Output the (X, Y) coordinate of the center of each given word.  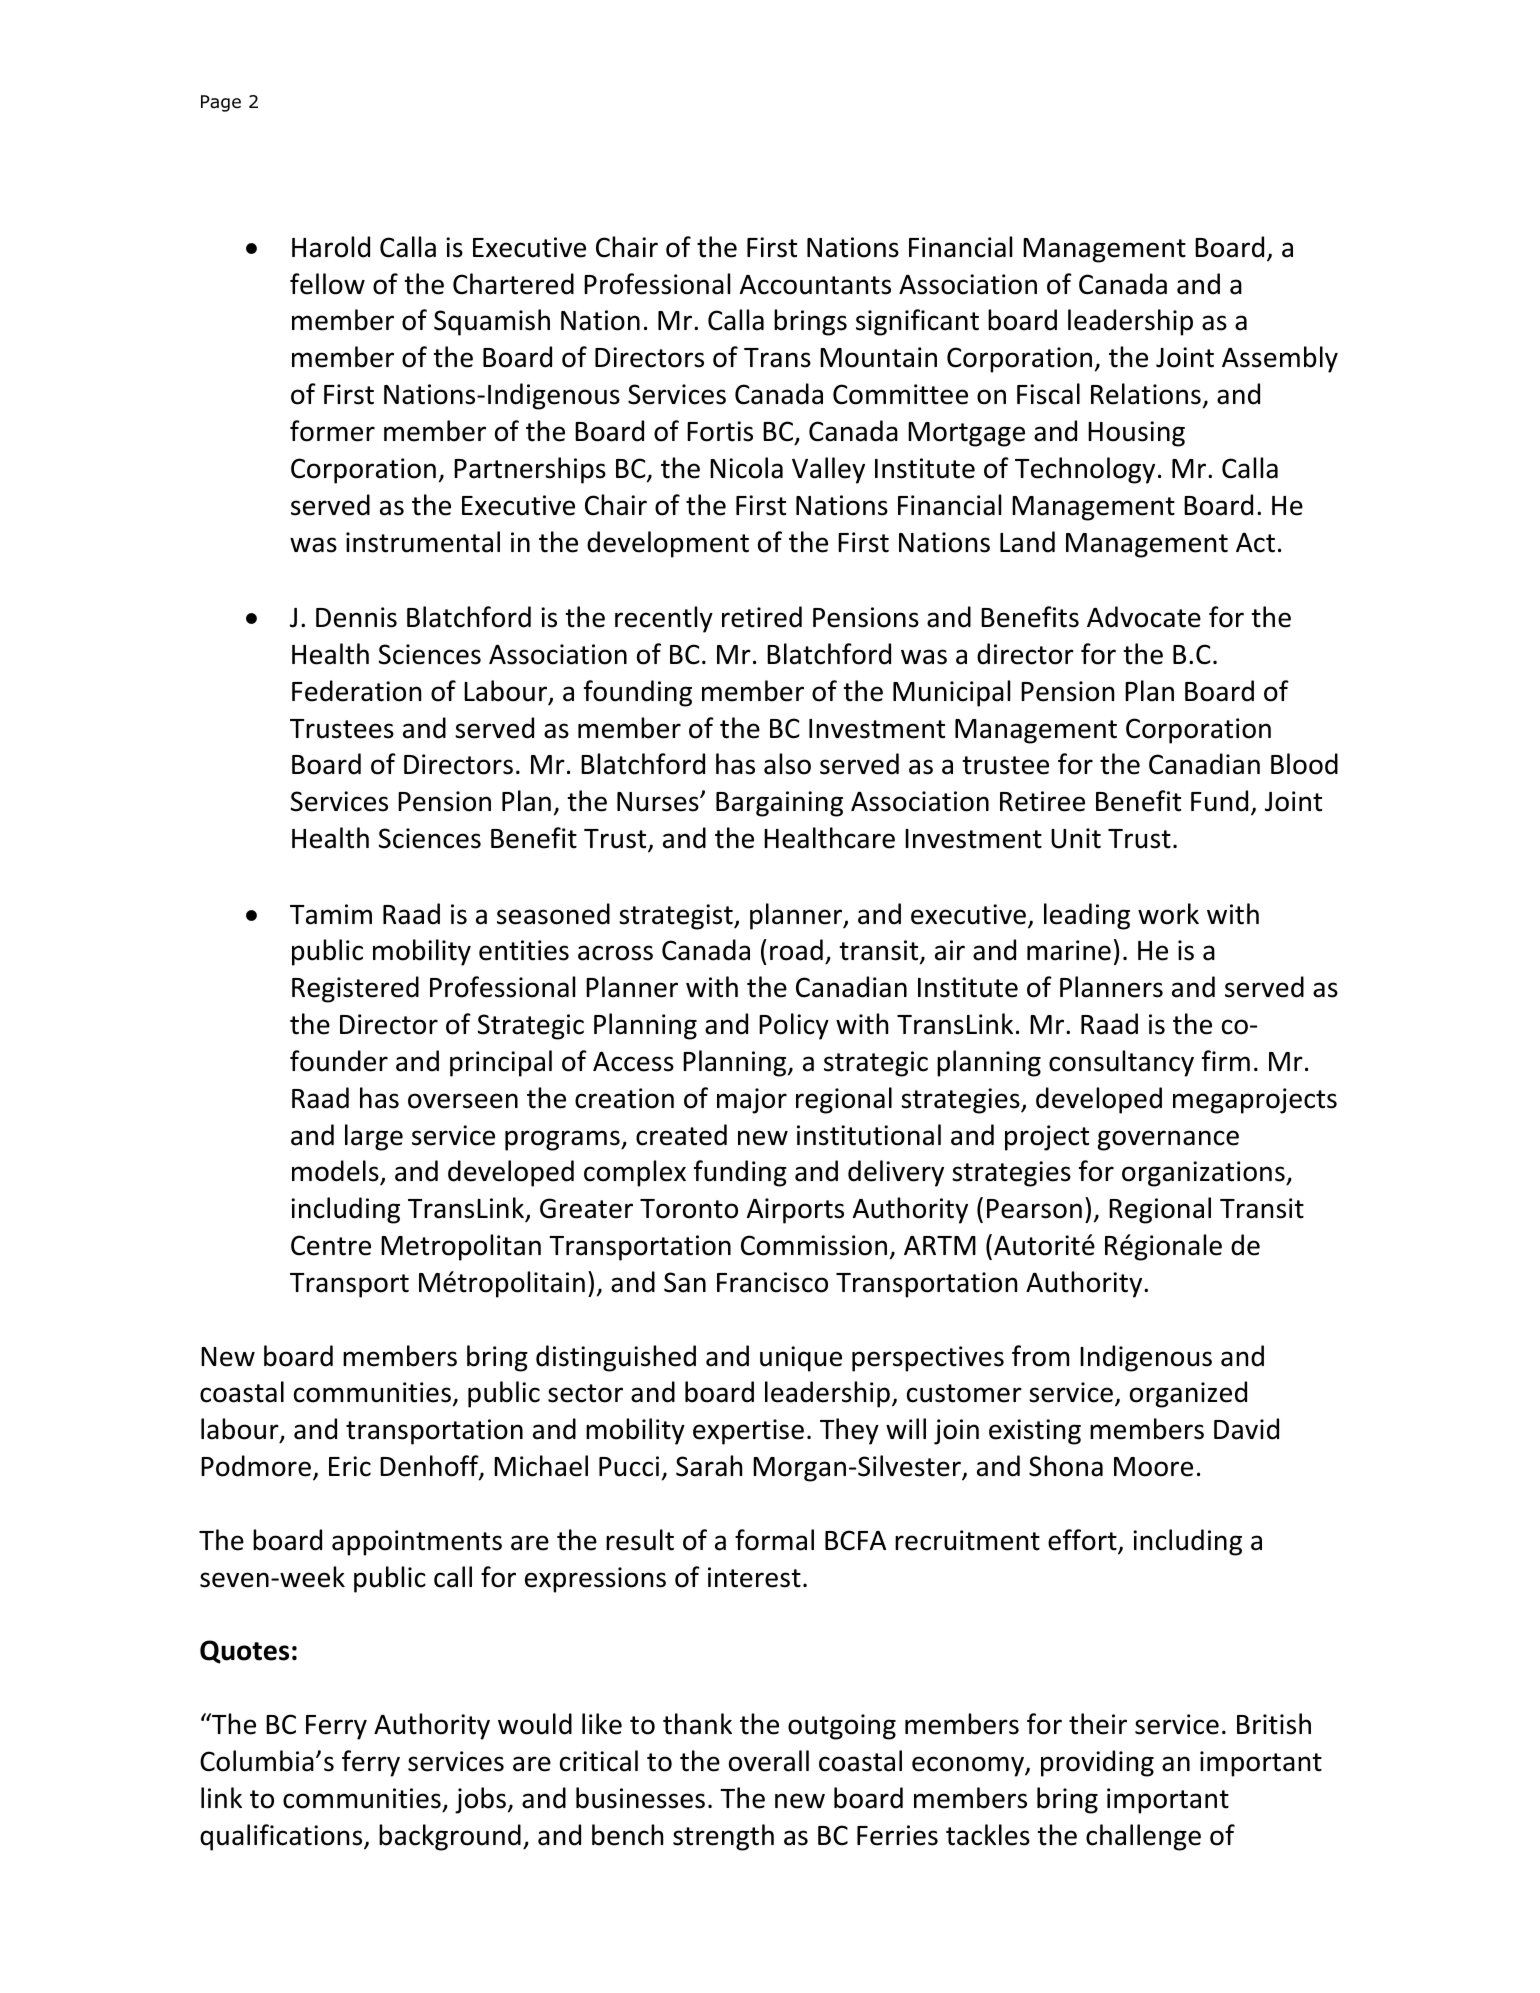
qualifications (282, 1837)
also (787, 764)
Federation (356, 691)
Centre (331, 1245)
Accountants (815, 285)
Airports (795, 1211)
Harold (331, 247)
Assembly (1280, 359)
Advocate (1144, 617)
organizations (1204, 1174)
